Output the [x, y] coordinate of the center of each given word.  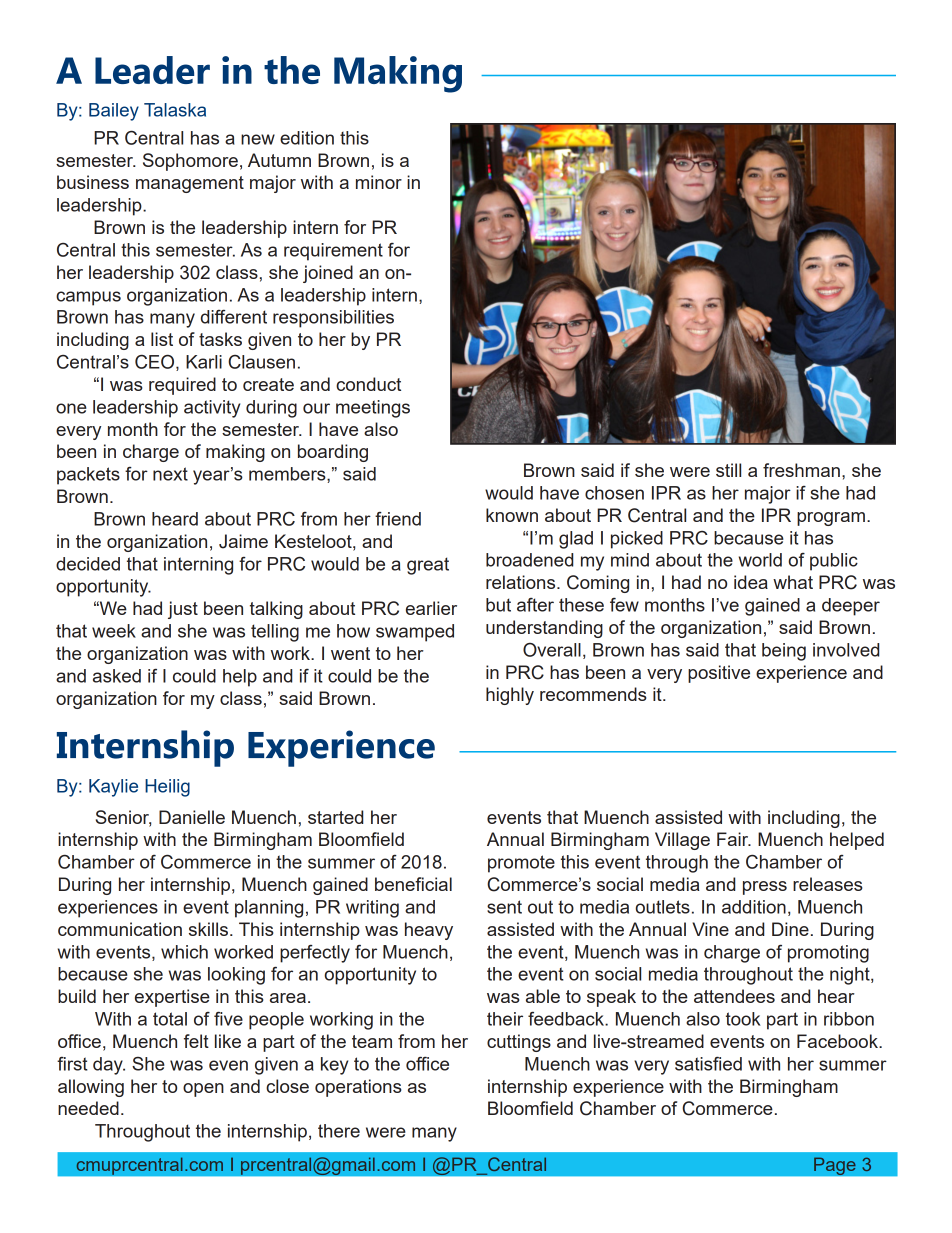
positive [719, 674]
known [512, 515]
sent [504, 907]
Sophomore [190, 162]
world [760, 560]
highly [510, 696]
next [170, 474]
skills [208, 929]
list [162, 339]
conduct [368, 384]
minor [379, 182]
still [728, 470]
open [203, 1090]
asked [117, 676]
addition [754, 907]
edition [307, 138]
